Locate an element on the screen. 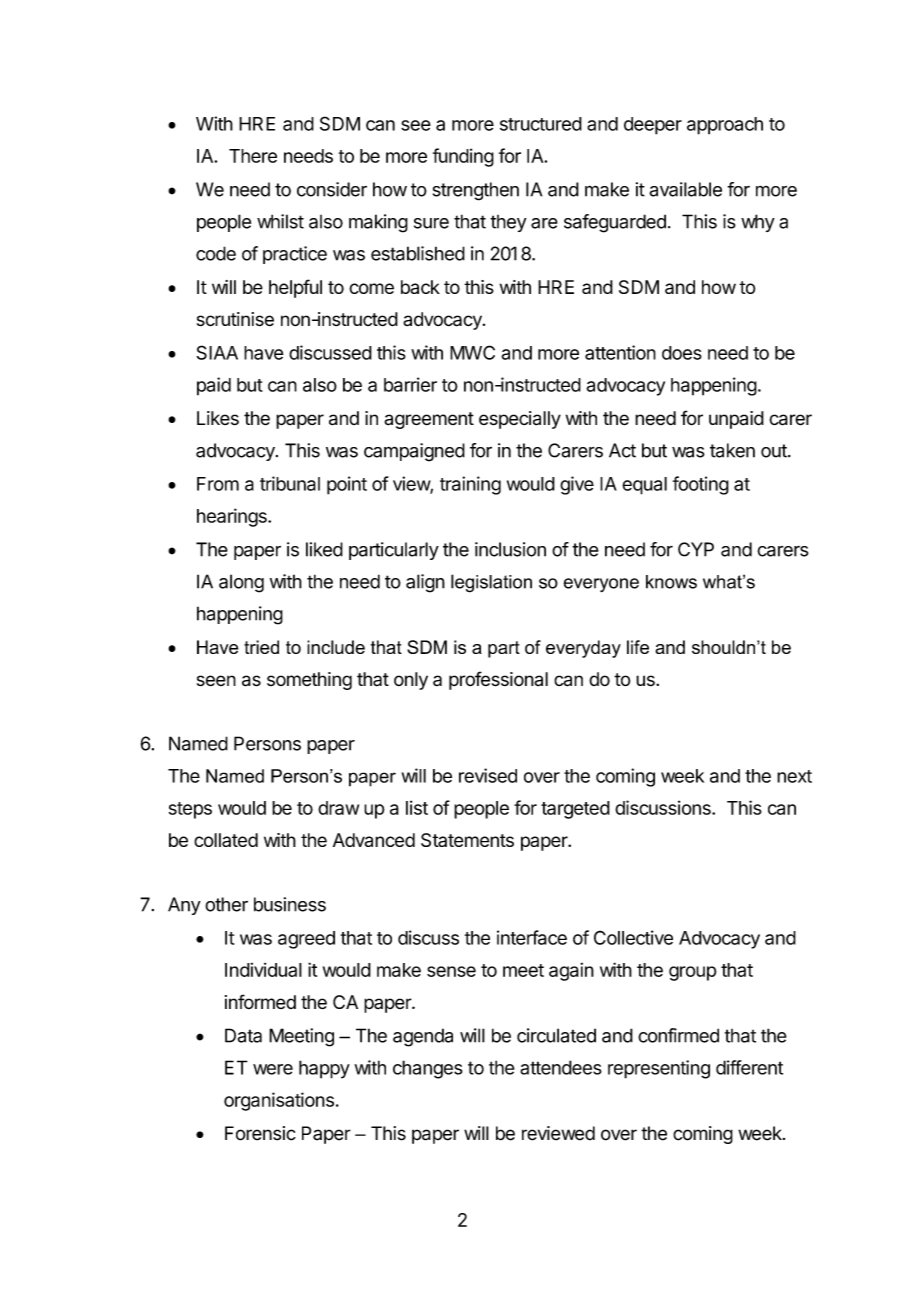 The width and height of the screenshot is (924, 1308). collated is located at coordinates (226, 840).
